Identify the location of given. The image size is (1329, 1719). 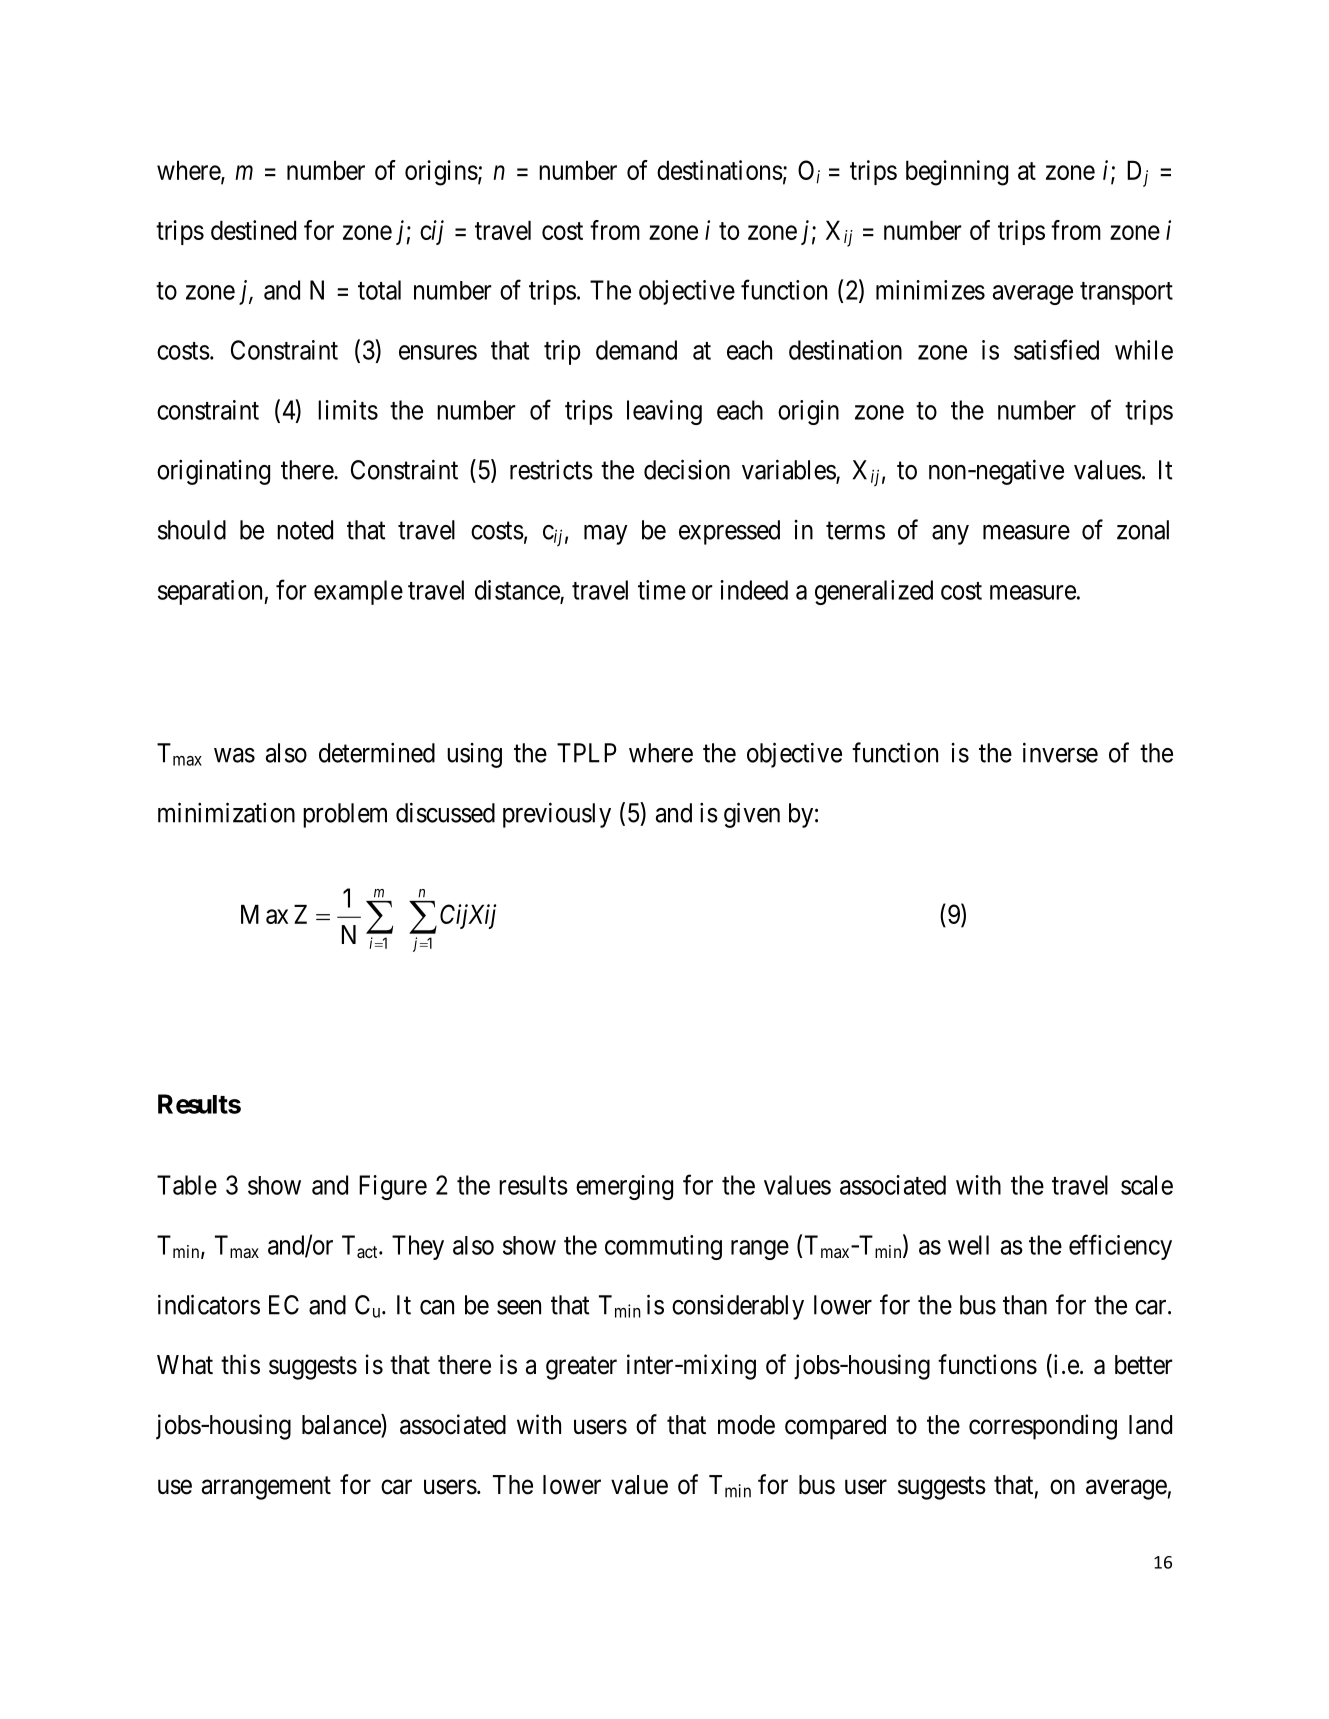
(752, 815).
